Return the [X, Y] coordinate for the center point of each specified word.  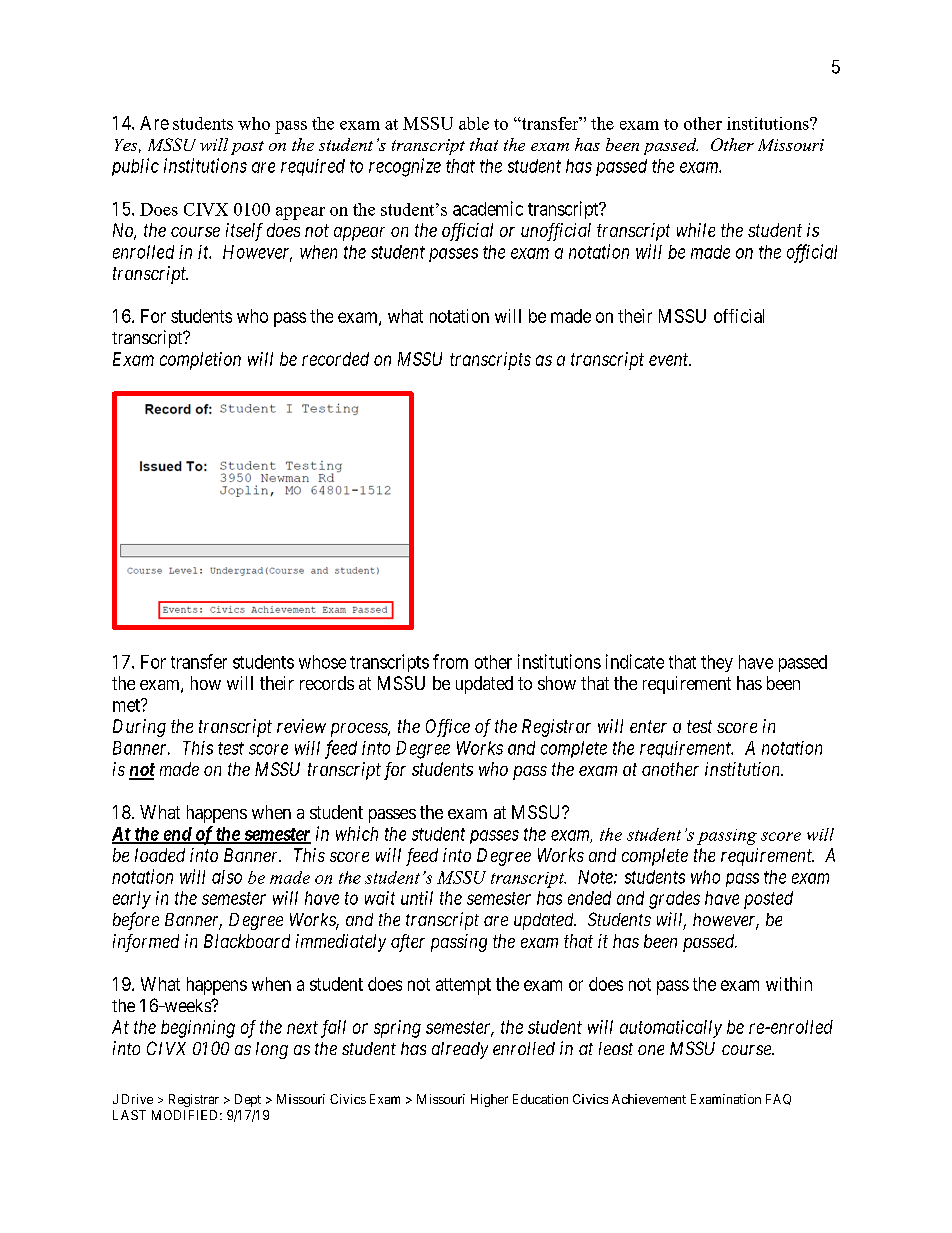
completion [200, 361]
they [717, 663]
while [696, 230]
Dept [248, 1100]
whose [322, 662]
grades [674, 900]
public [135, 167]
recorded [335, 359]
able [474, 123]
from [450, 661]
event [670, 359]
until [417, 898]
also [227, 877]
